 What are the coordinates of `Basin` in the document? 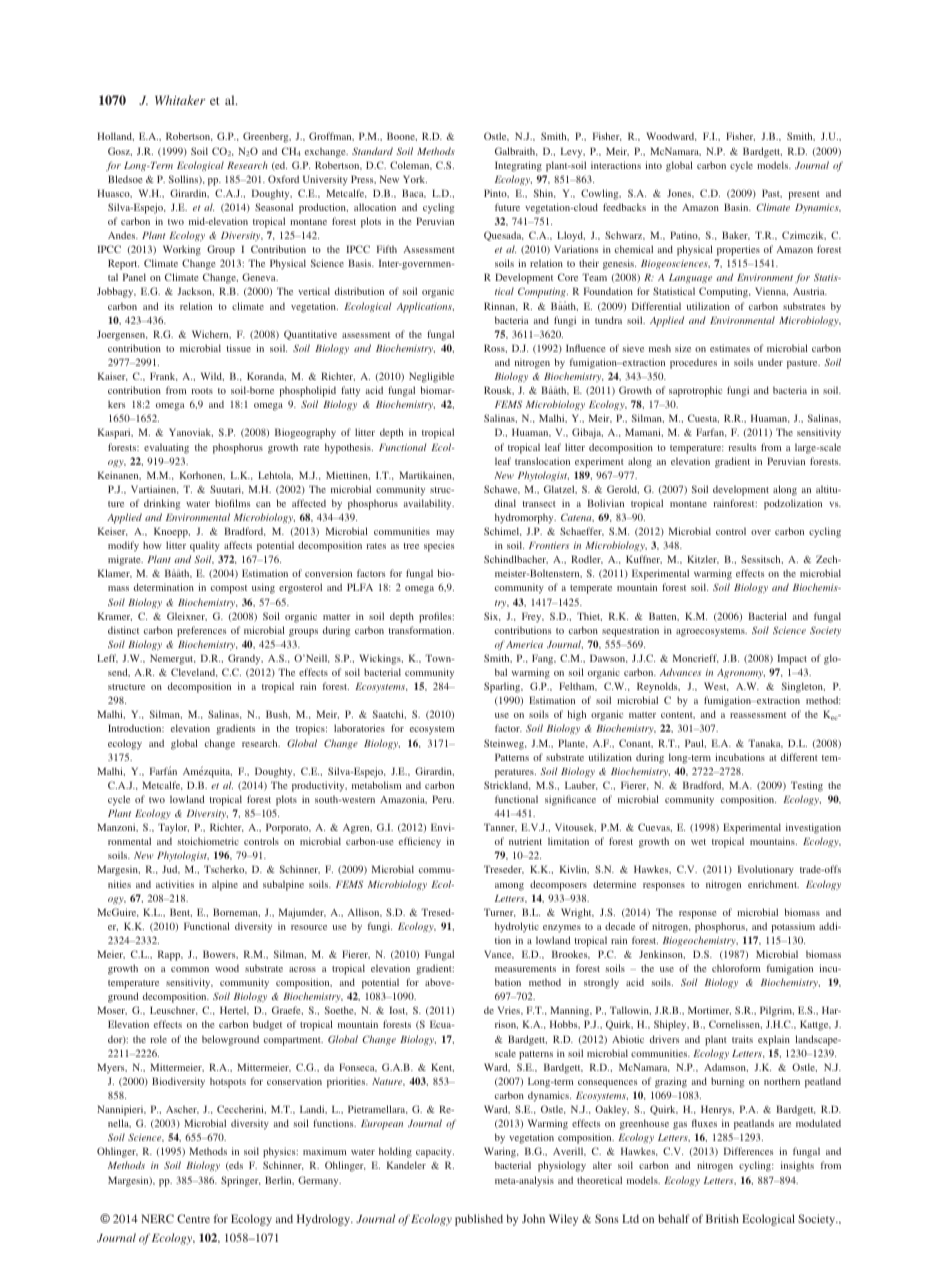 It's located at (737, 207).
